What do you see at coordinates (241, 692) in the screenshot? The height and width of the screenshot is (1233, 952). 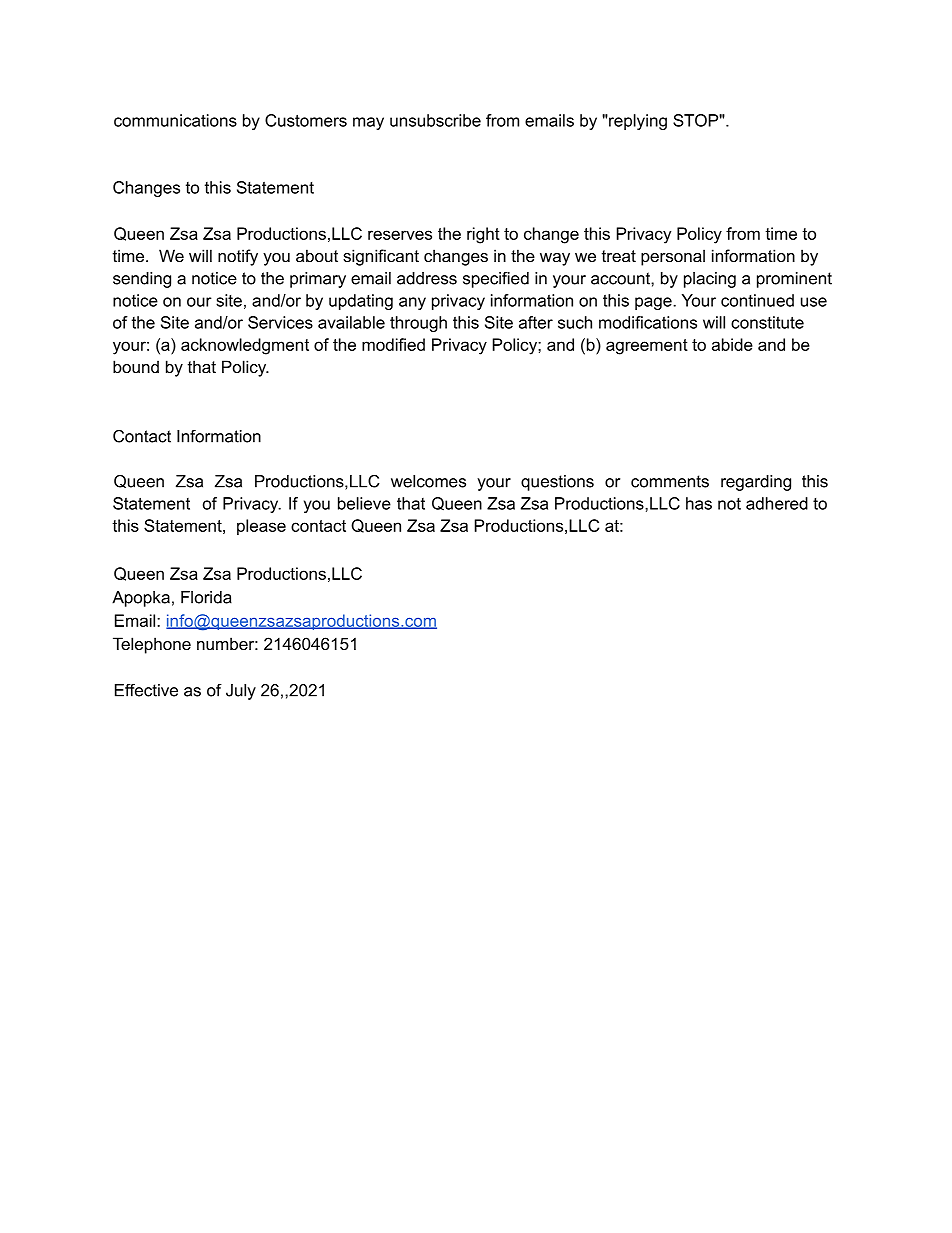 I see `July` at bounding box center [241, 692].
